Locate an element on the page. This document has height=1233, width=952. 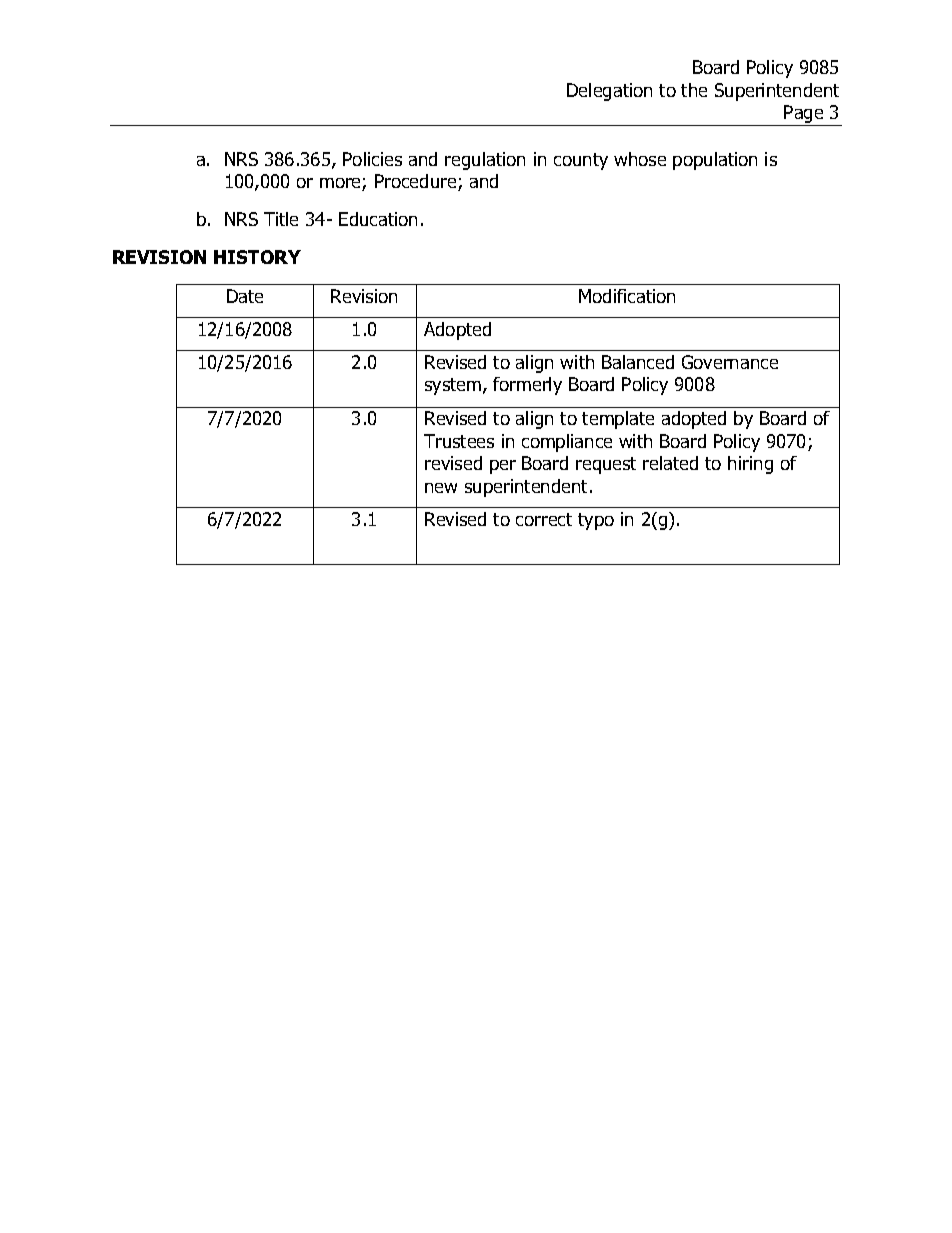
new is located at coordinates (441, 488).
